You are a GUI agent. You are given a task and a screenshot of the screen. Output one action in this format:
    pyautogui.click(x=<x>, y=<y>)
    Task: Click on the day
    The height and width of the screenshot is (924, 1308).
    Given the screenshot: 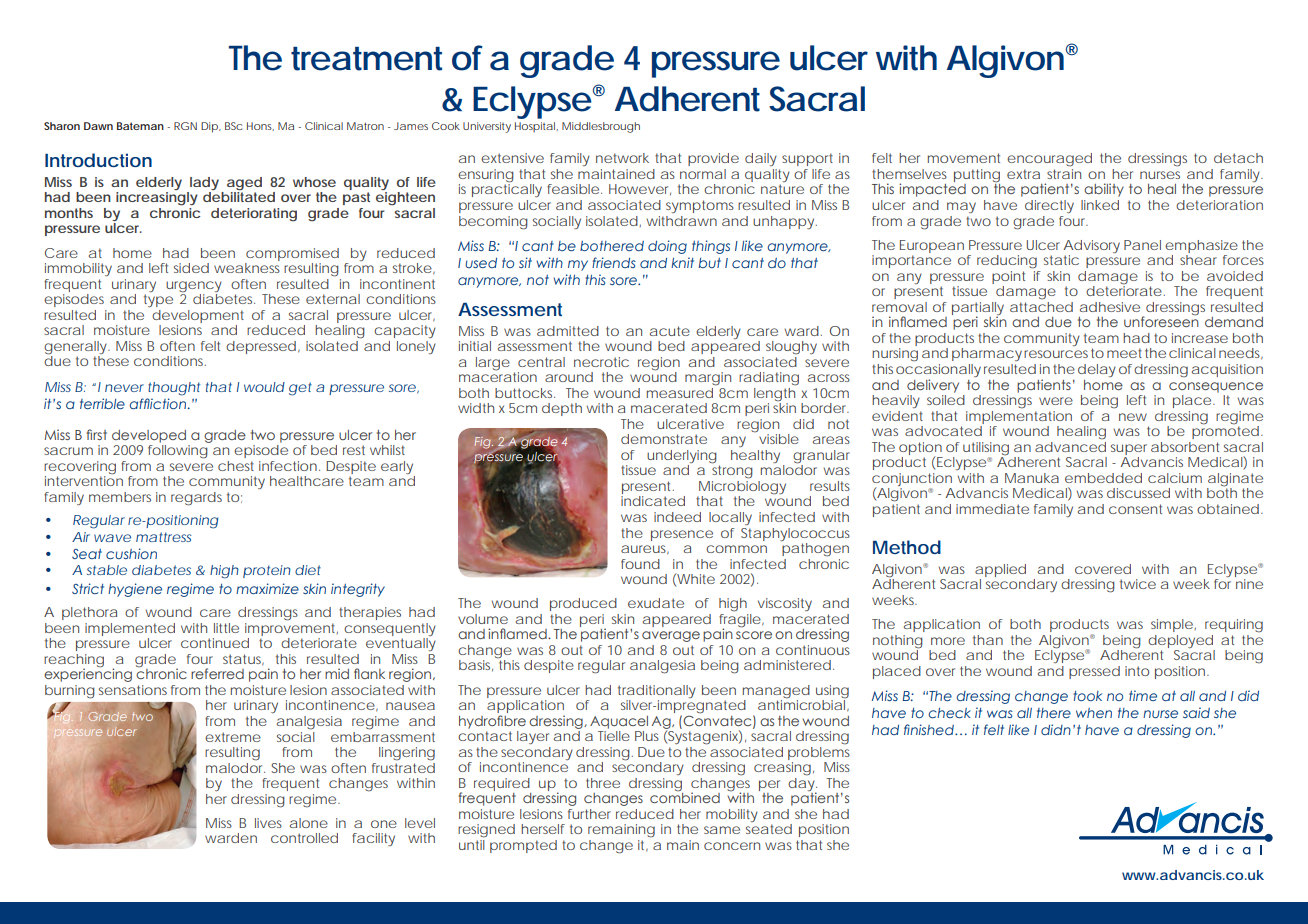 What is the action you would take?
    pyautogui.click(x=802, y=784)
